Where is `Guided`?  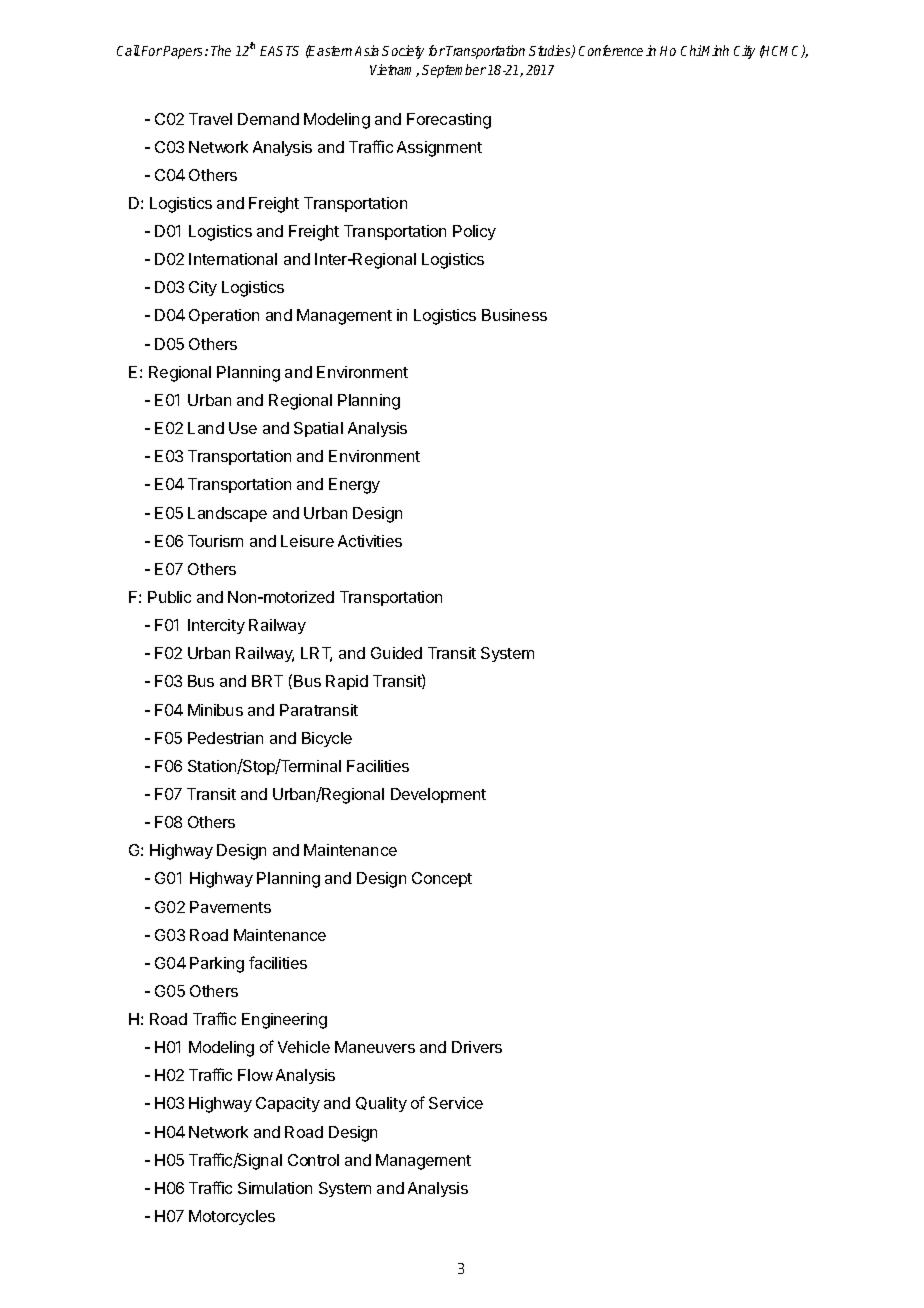 Guided is located at coordinates (396, 653).
